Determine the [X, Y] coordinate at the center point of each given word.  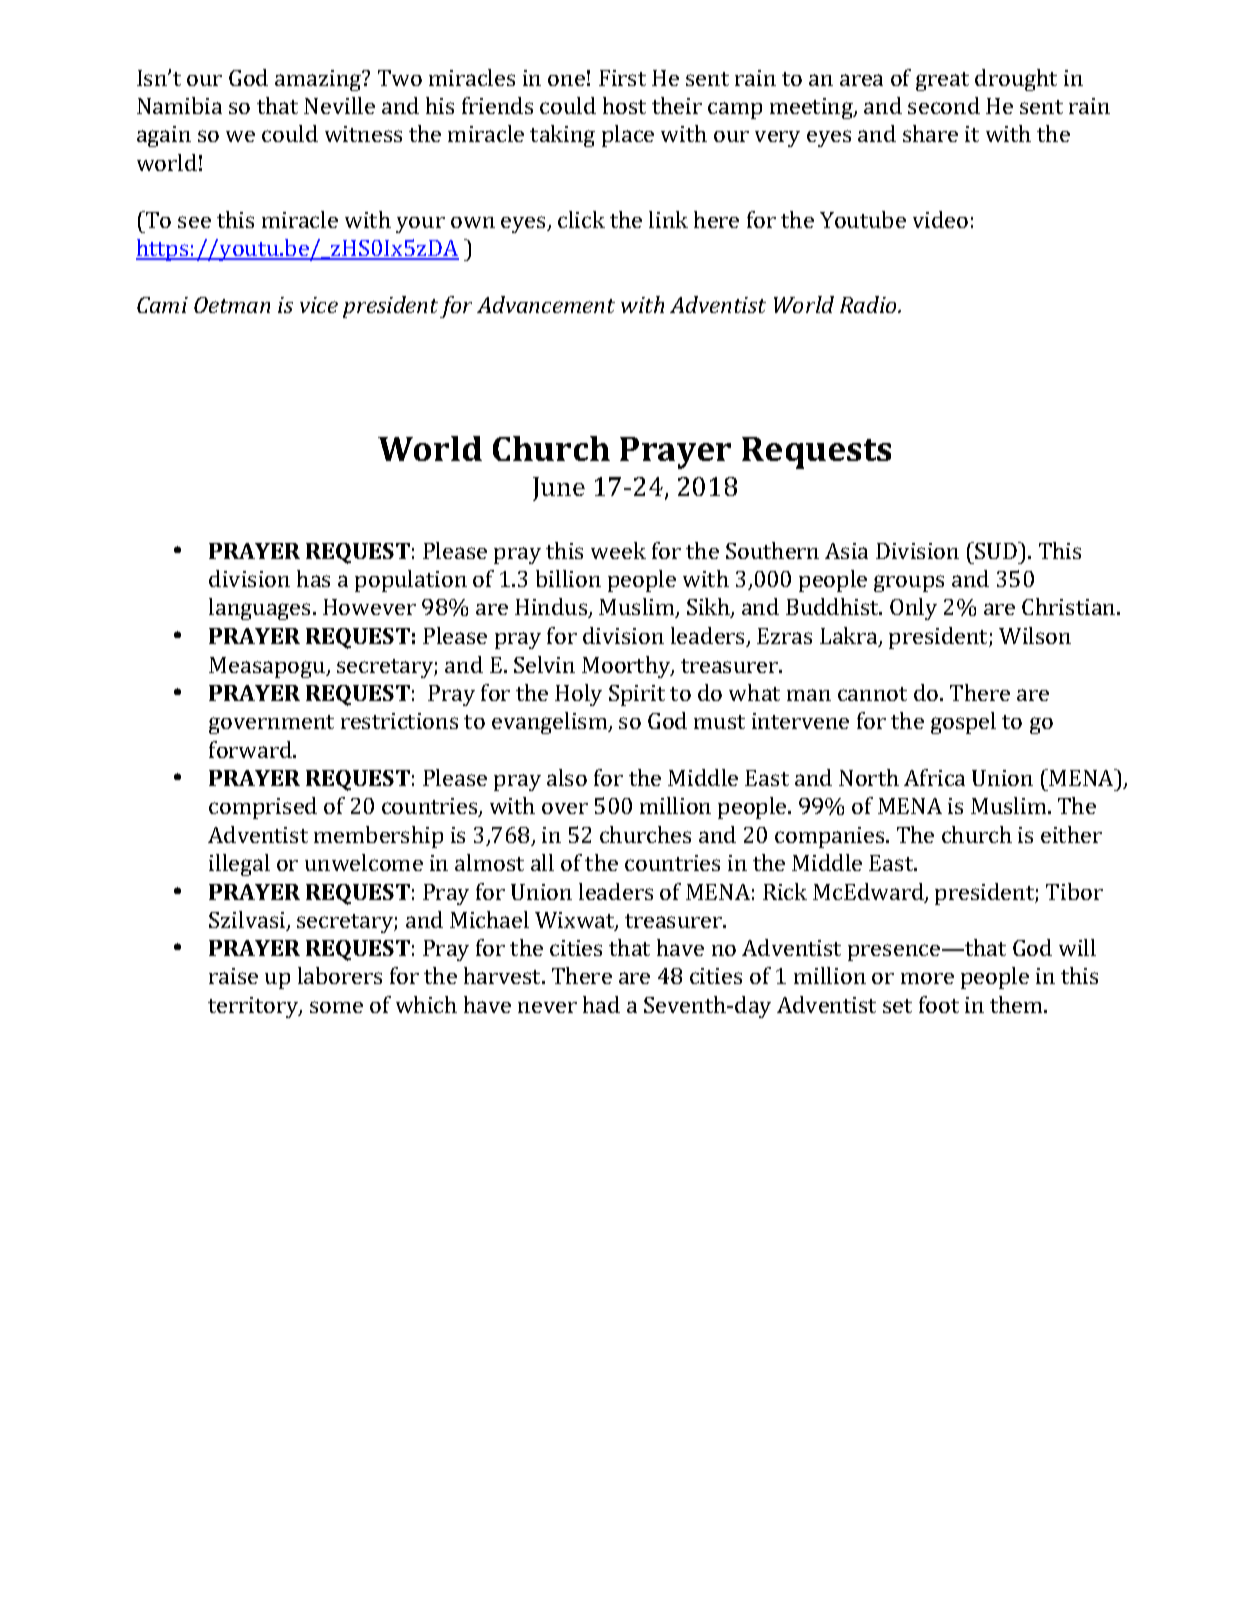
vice [319, 305]
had [601, 1004]
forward [252, 749]
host [624, 105]
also [567, 777]
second [944, 105]
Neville [339, 105]
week [618, 550]
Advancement [546, 304]
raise [233, 976]
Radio [870, 304]
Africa [934, 777]
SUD [997, 550]
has [313, 578]
